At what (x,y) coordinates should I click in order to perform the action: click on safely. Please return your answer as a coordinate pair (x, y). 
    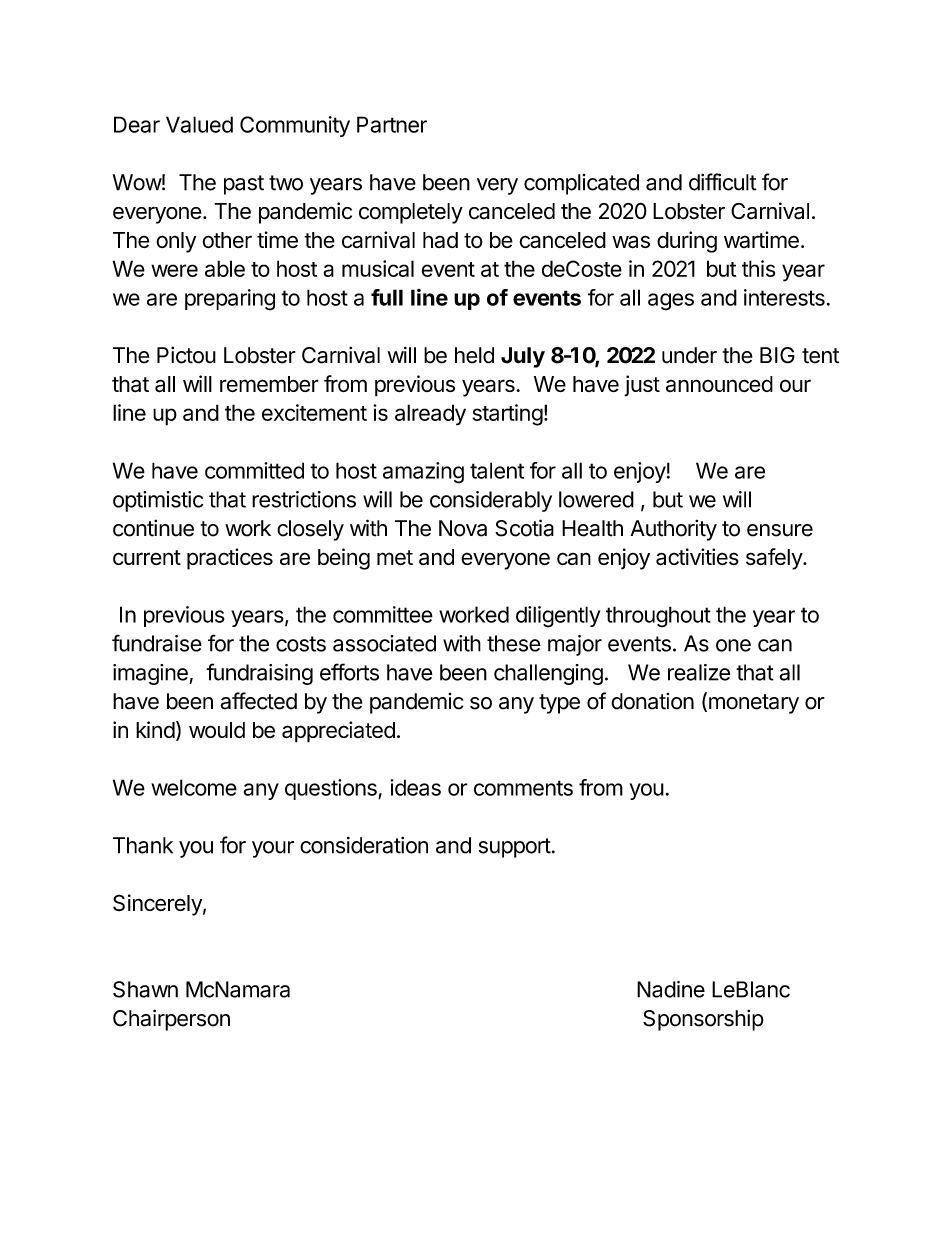
    Looking at the image, I should click on (775, 559).
